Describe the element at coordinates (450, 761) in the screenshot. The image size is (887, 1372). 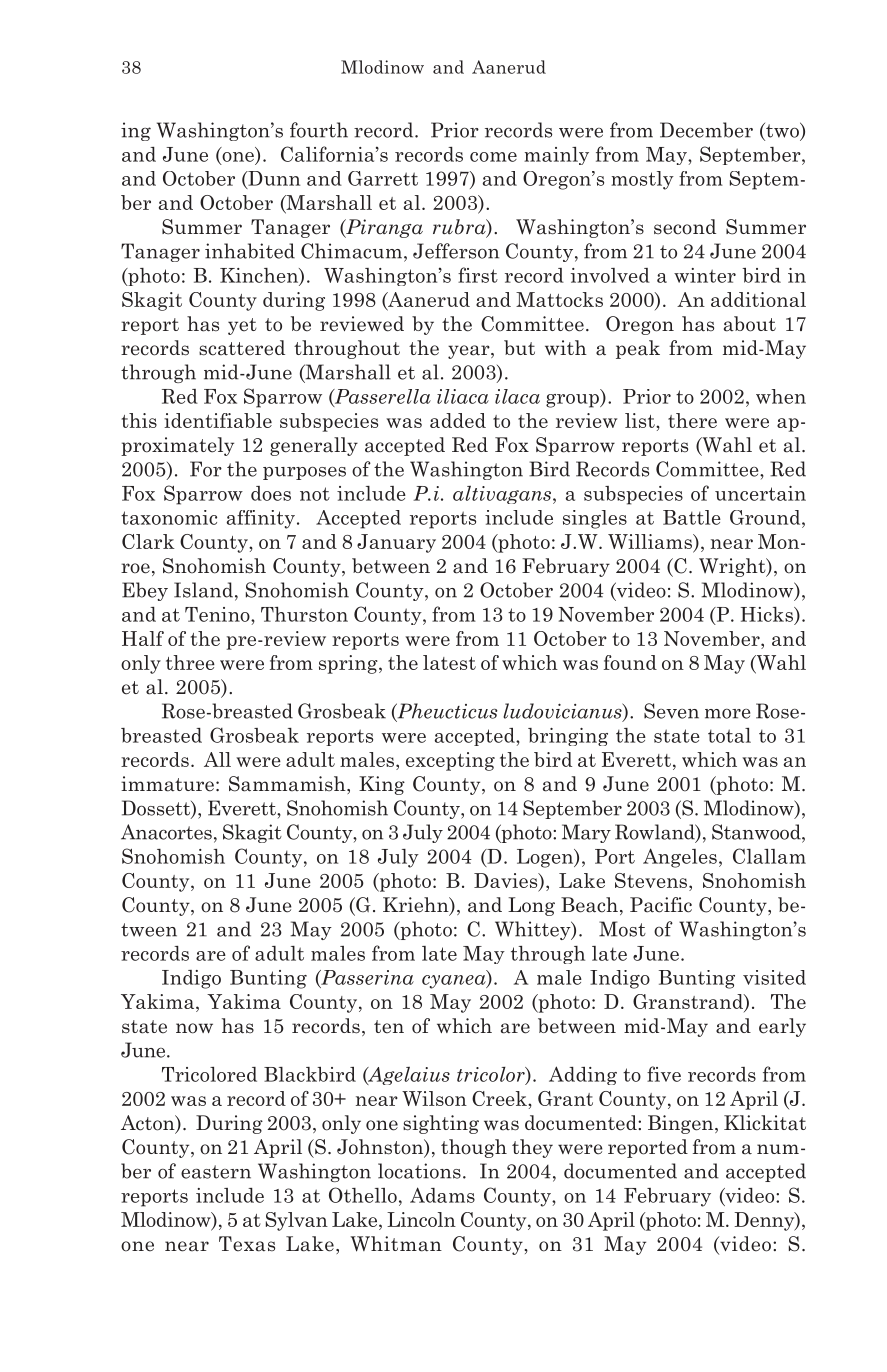
I see `excepting` at that location.
